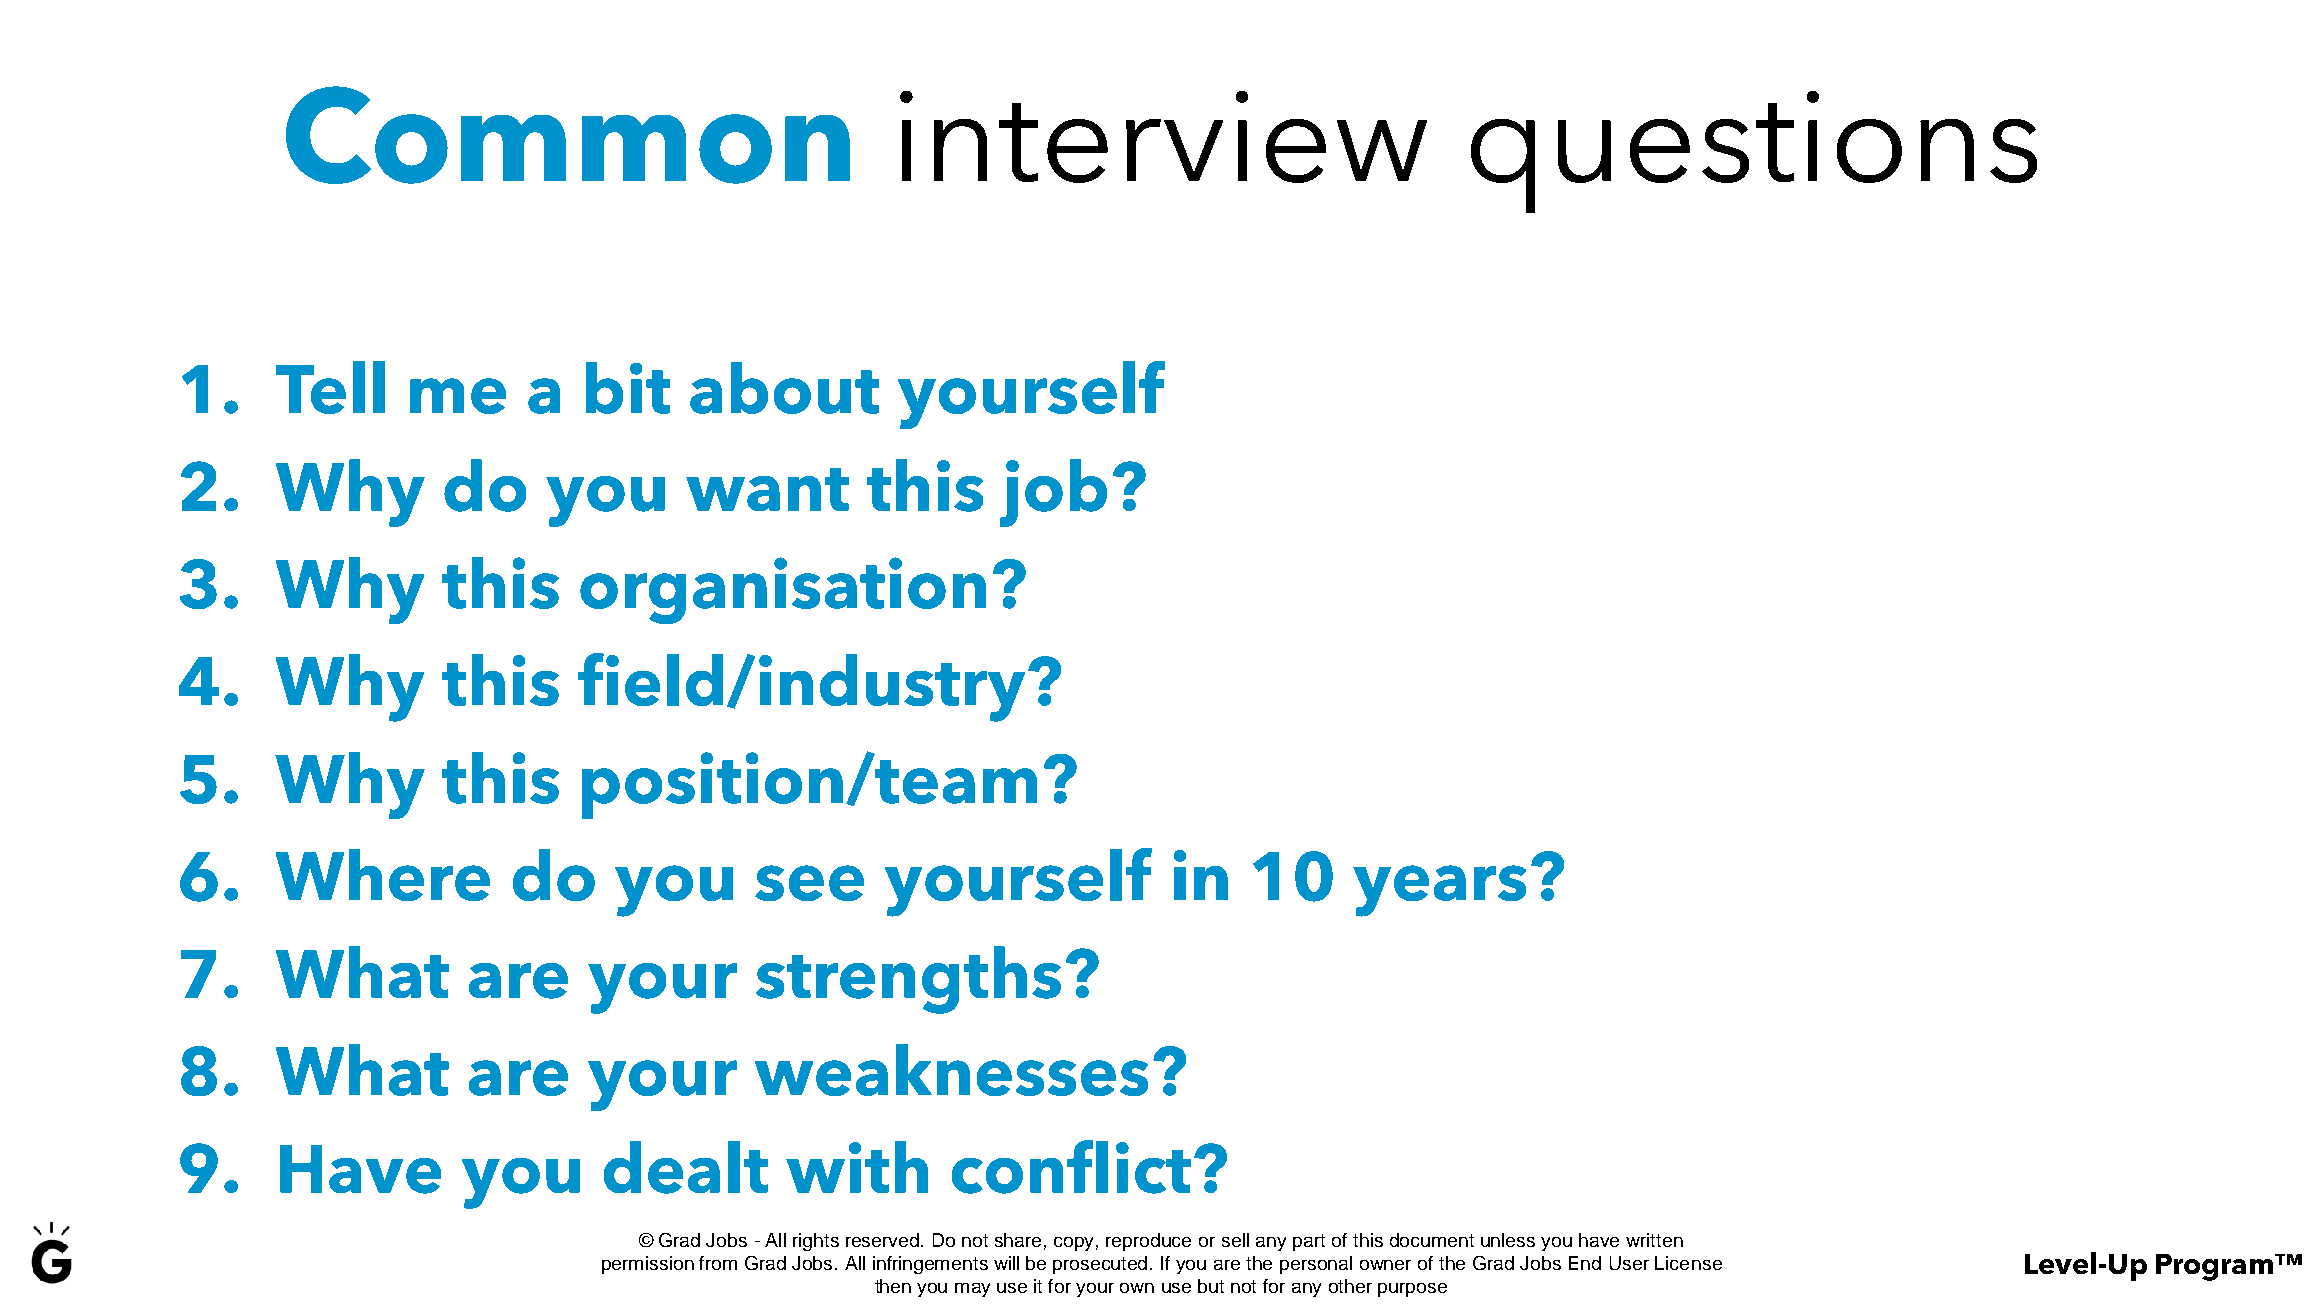 The height and width of the page is (1307, 2323). I want to click on about, so click(784, 388).
